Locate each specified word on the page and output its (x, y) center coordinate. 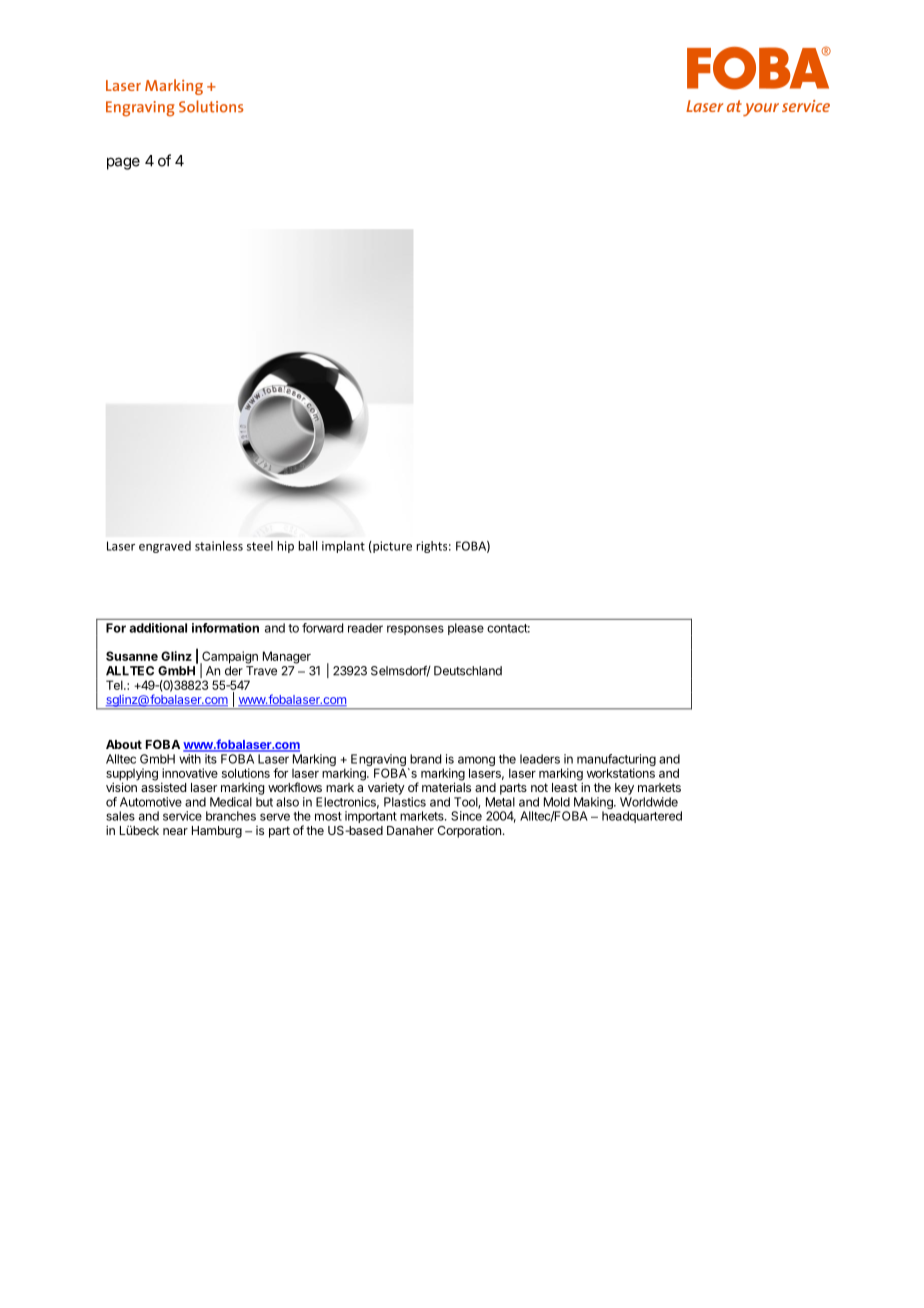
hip (285, 547)
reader (365, 628)
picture (391, 547)
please (466, 629)
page (123, 163)
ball (307, 546)
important (371, 817)
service (182, 816)
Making (593, 804)
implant (343, 547)
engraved (165, 547)
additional (158, 628)
